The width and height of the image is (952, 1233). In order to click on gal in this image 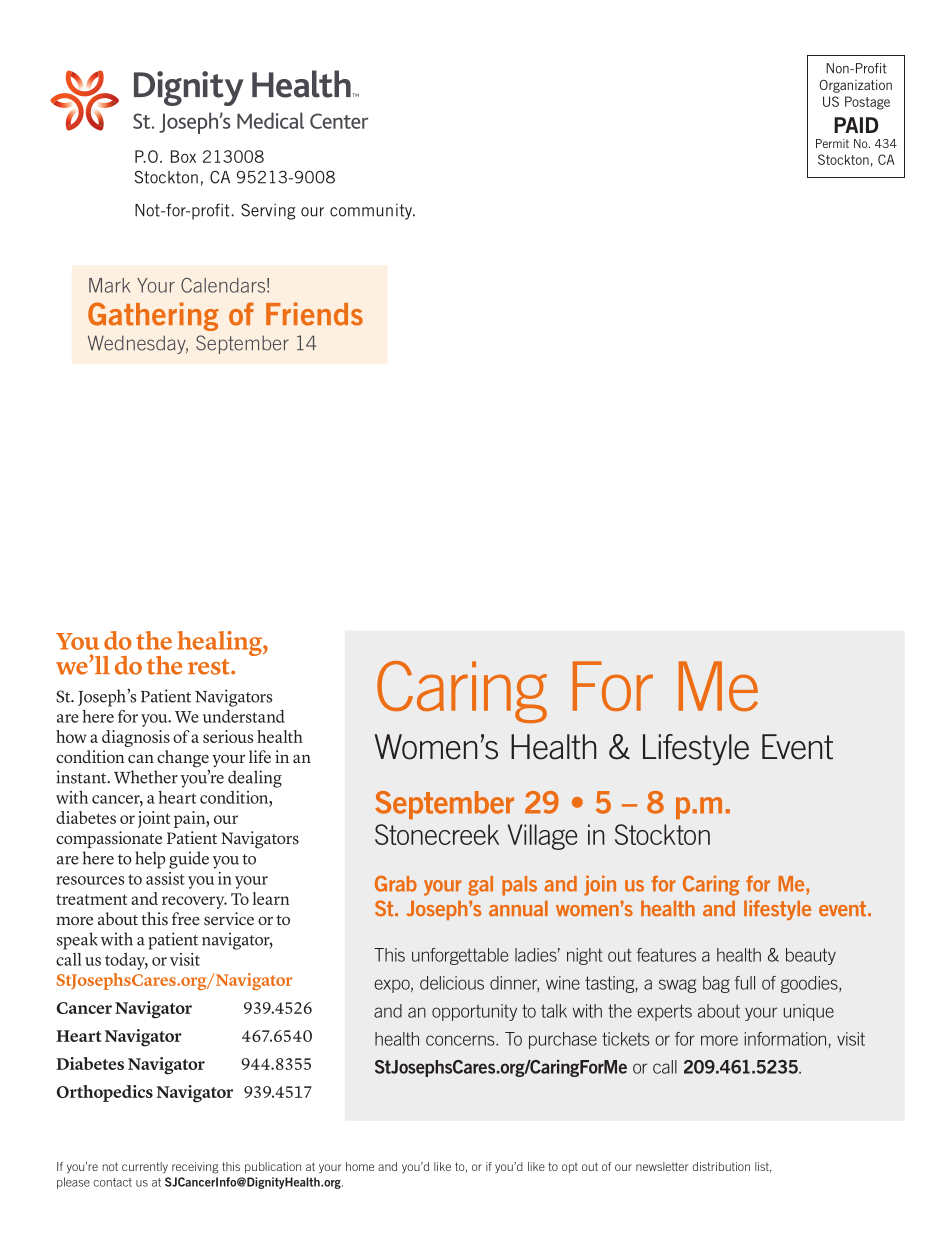, I will do `click(480, 886)`.
